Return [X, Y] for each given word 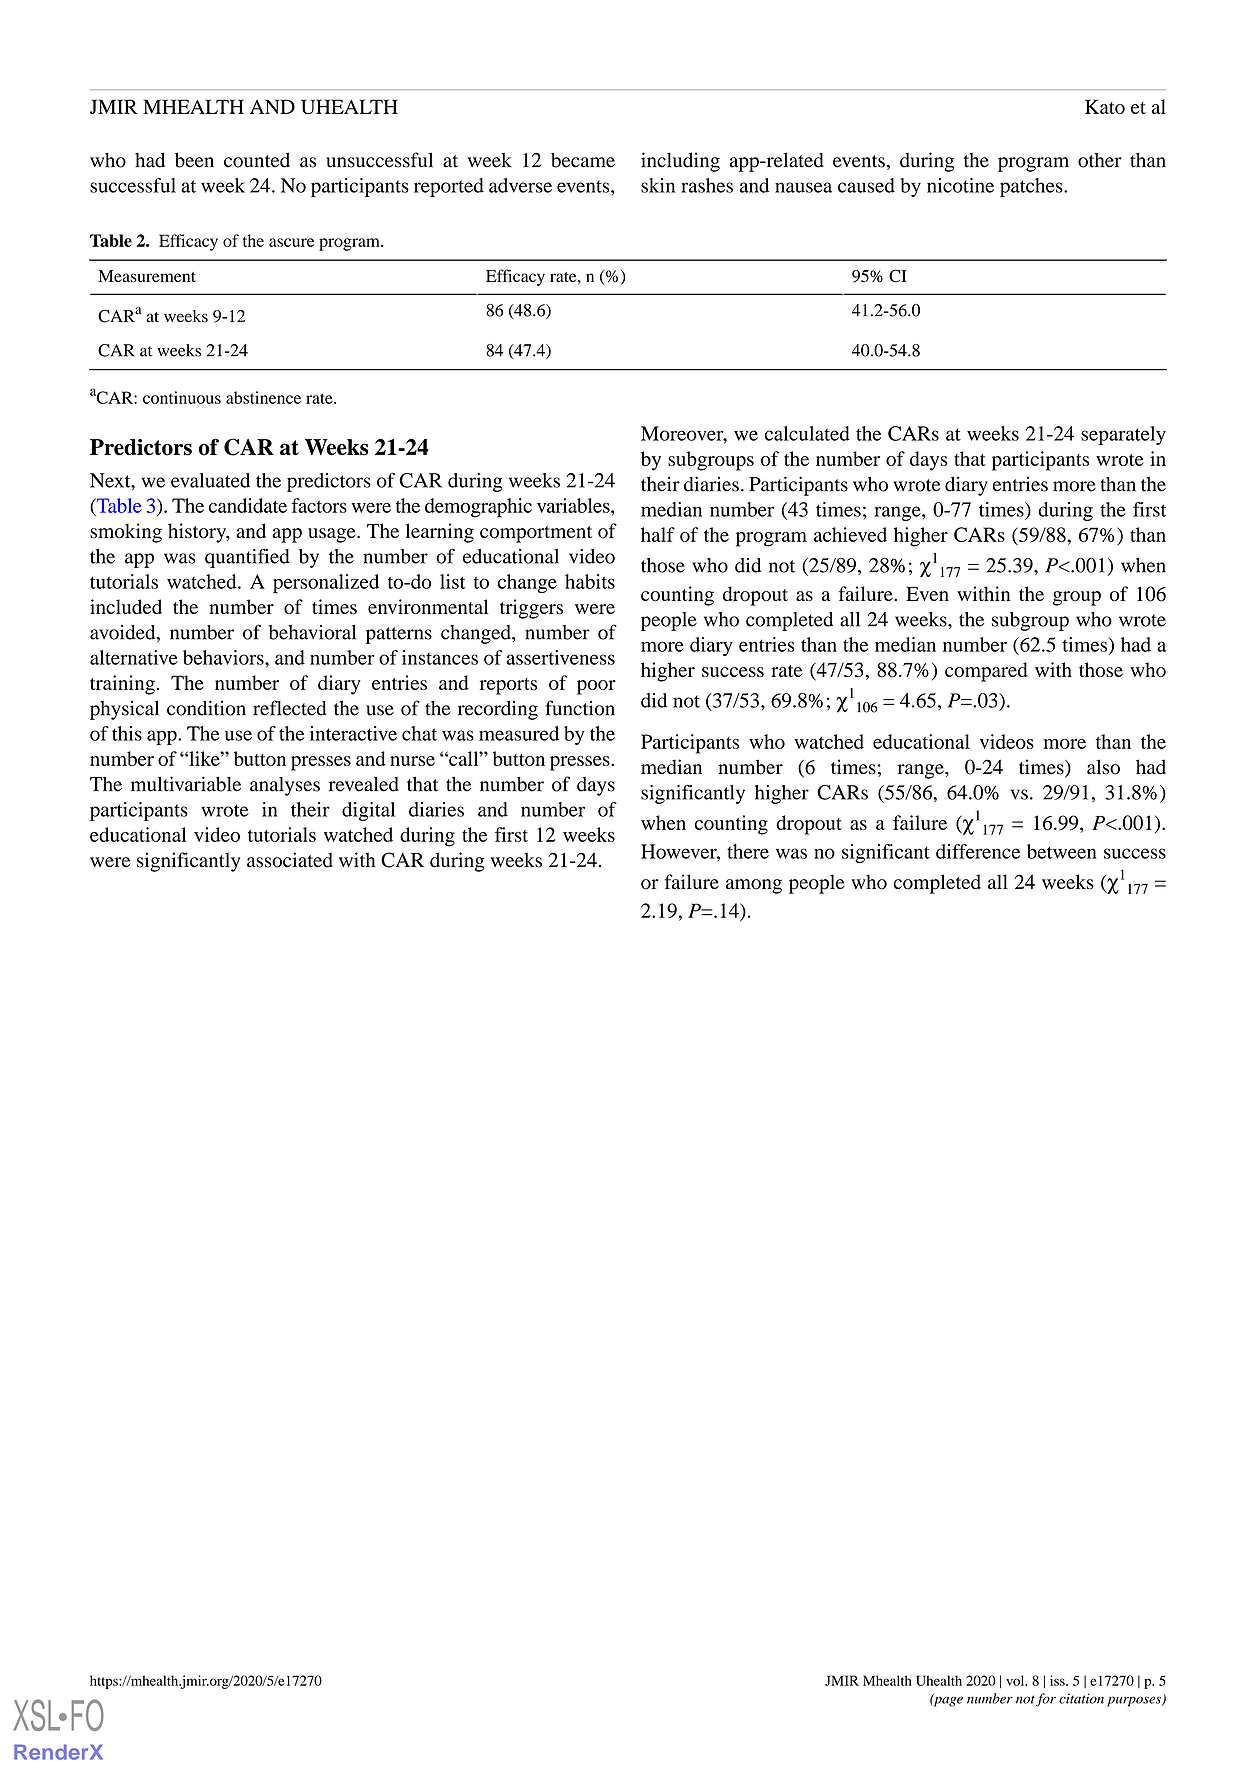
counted [257, 160]
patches [1032, 187]
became [583, 160]
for [1046, 1700]
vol [1016, 1680]
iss [1058, 1680]
